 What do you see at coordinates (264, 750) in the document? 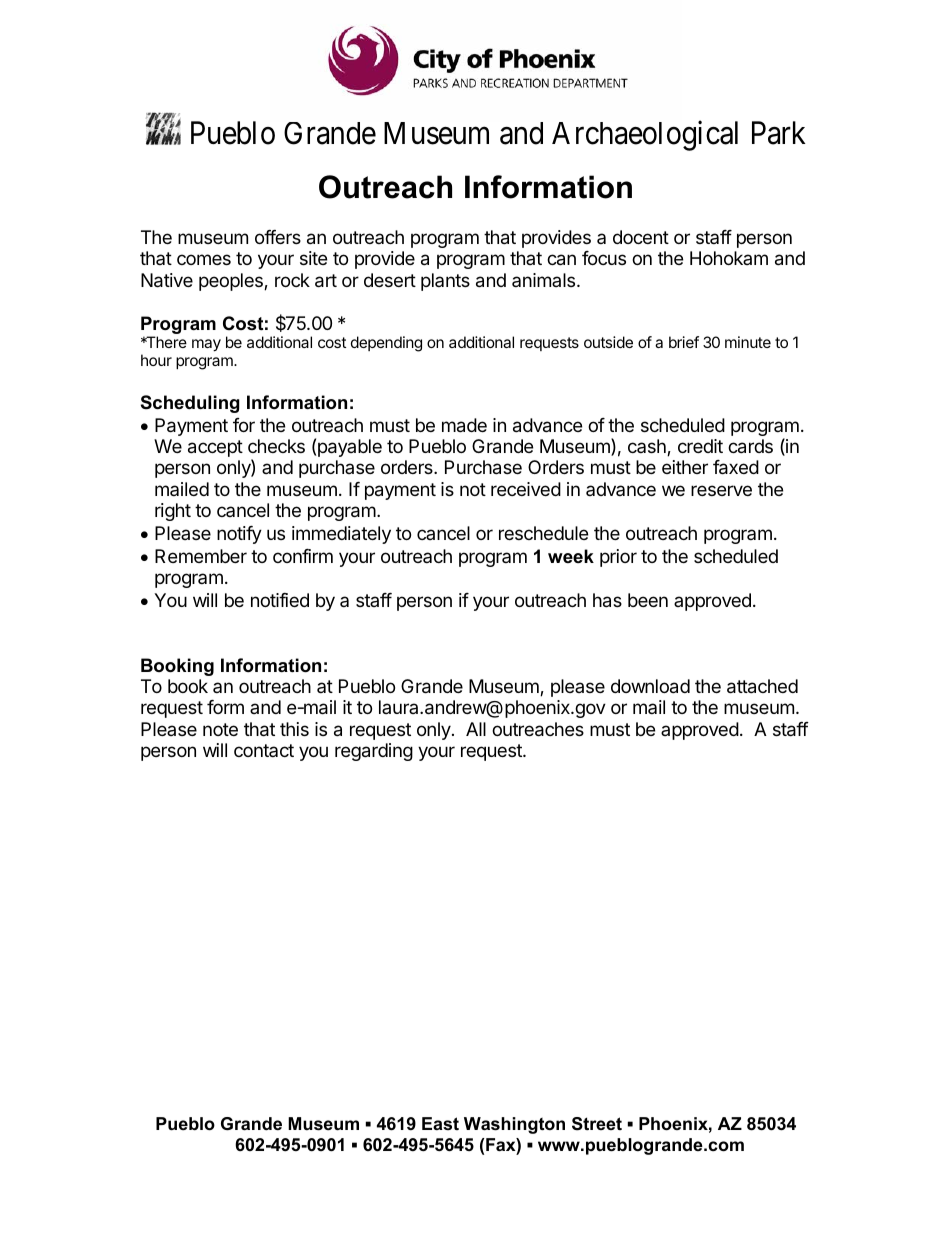
I see `contact` at bounding box center [264, 750].
